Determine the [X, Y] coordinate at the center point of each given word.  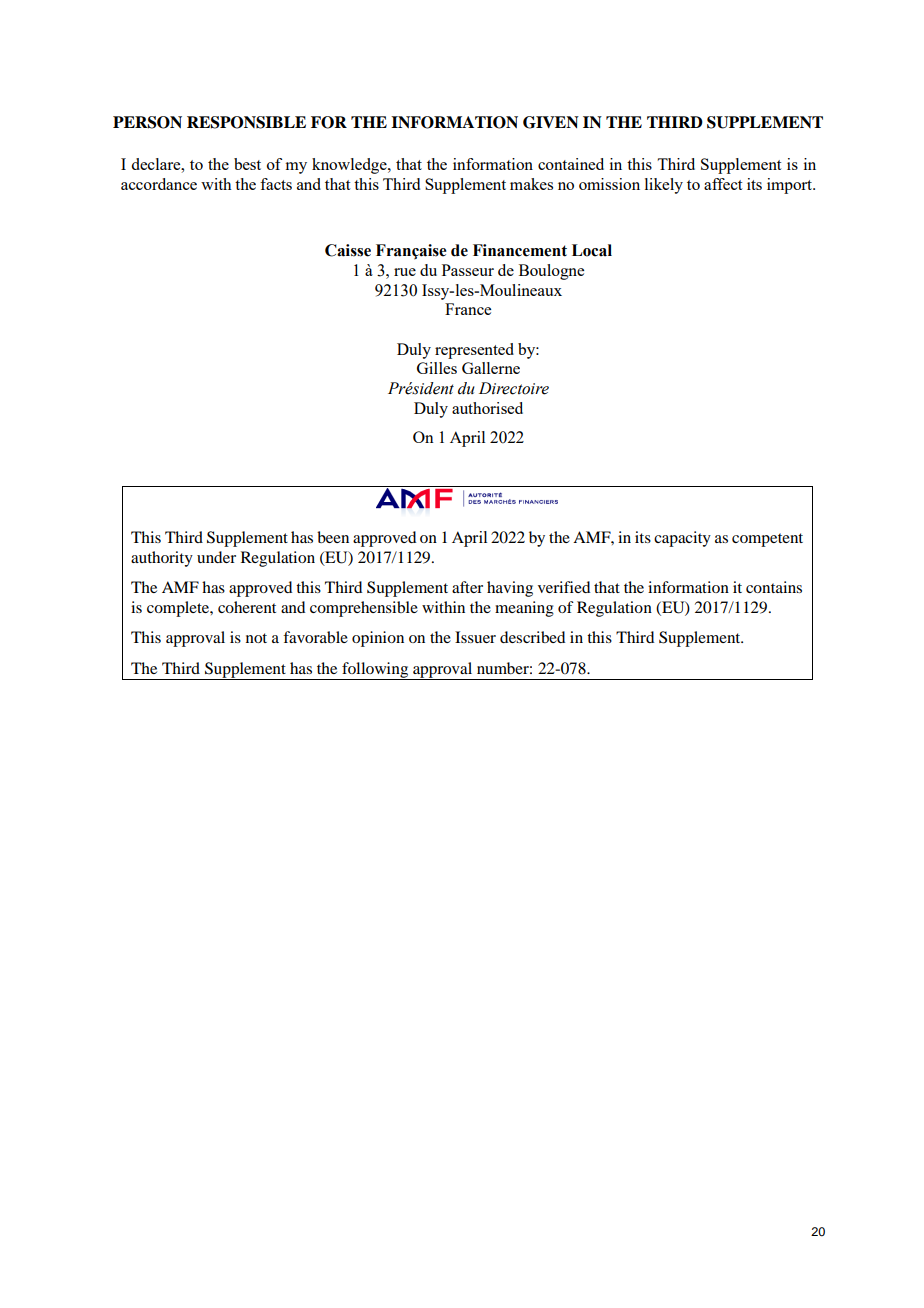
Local [592, 250]
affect [723, 184]
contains [774, 587]
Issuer [475, 637]
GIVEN [551, 122]
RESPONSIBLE [246, 122]
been [333, 537]
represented [474, 351]
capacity [682, 539]
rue [405, 272]
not [256, 638]
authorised [487, 408]
